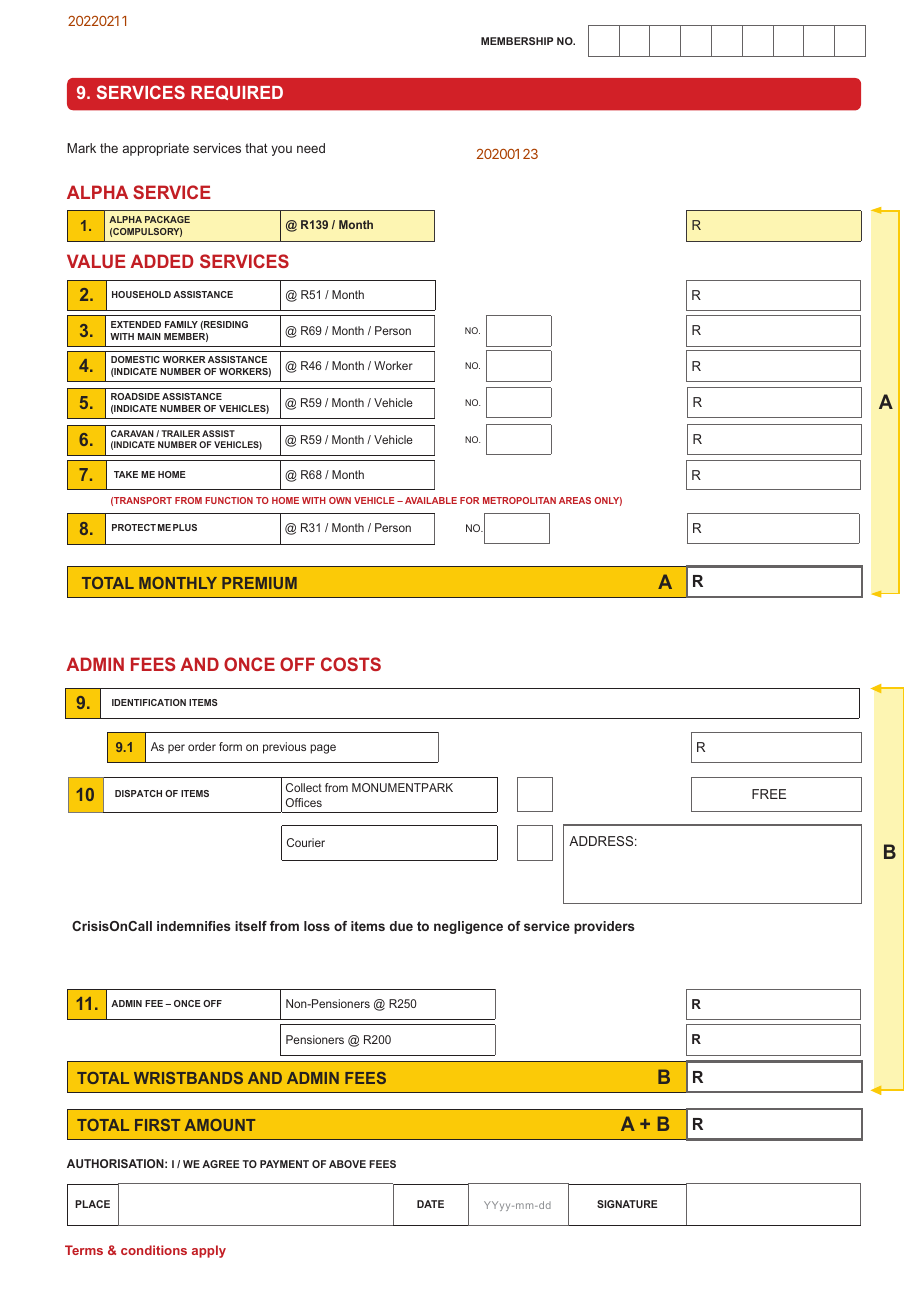 The width and height of the image is (924, 1308). I want to click on due, so click(401, 926).
